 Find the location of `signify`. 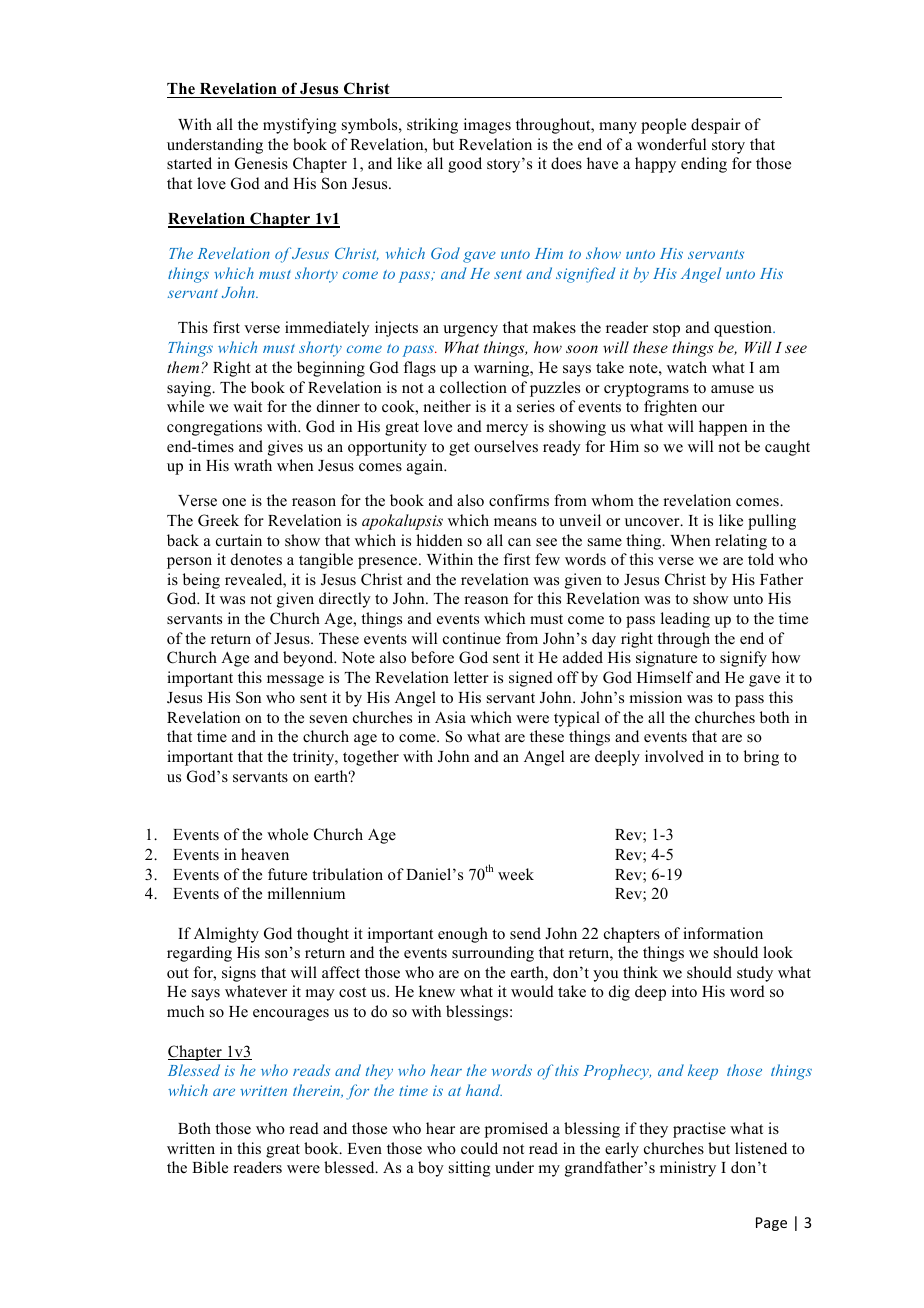

signify is located at coordinates (743, 659).
